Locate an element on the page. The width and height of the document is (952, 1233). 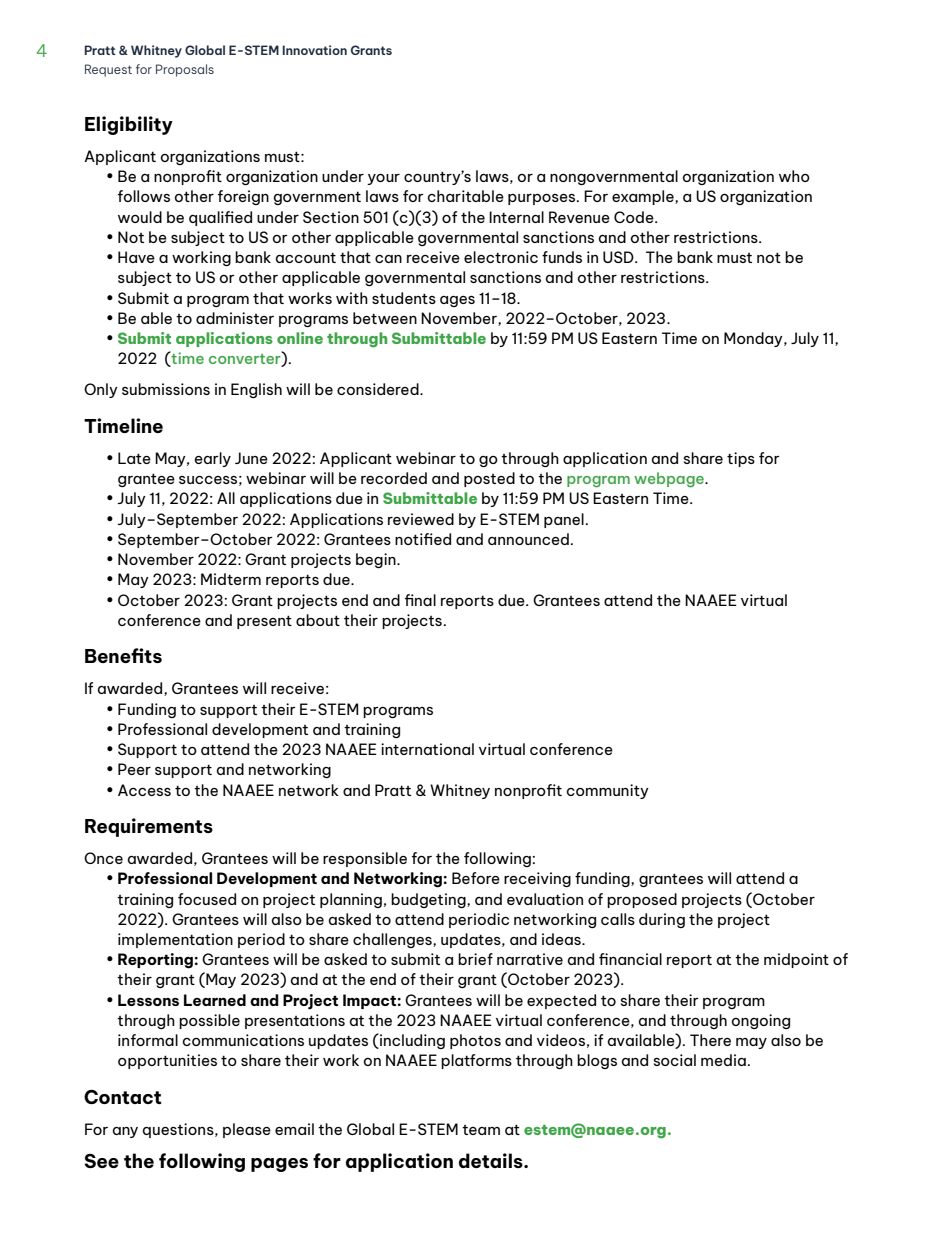
community is located at coordinates (608, 791).
